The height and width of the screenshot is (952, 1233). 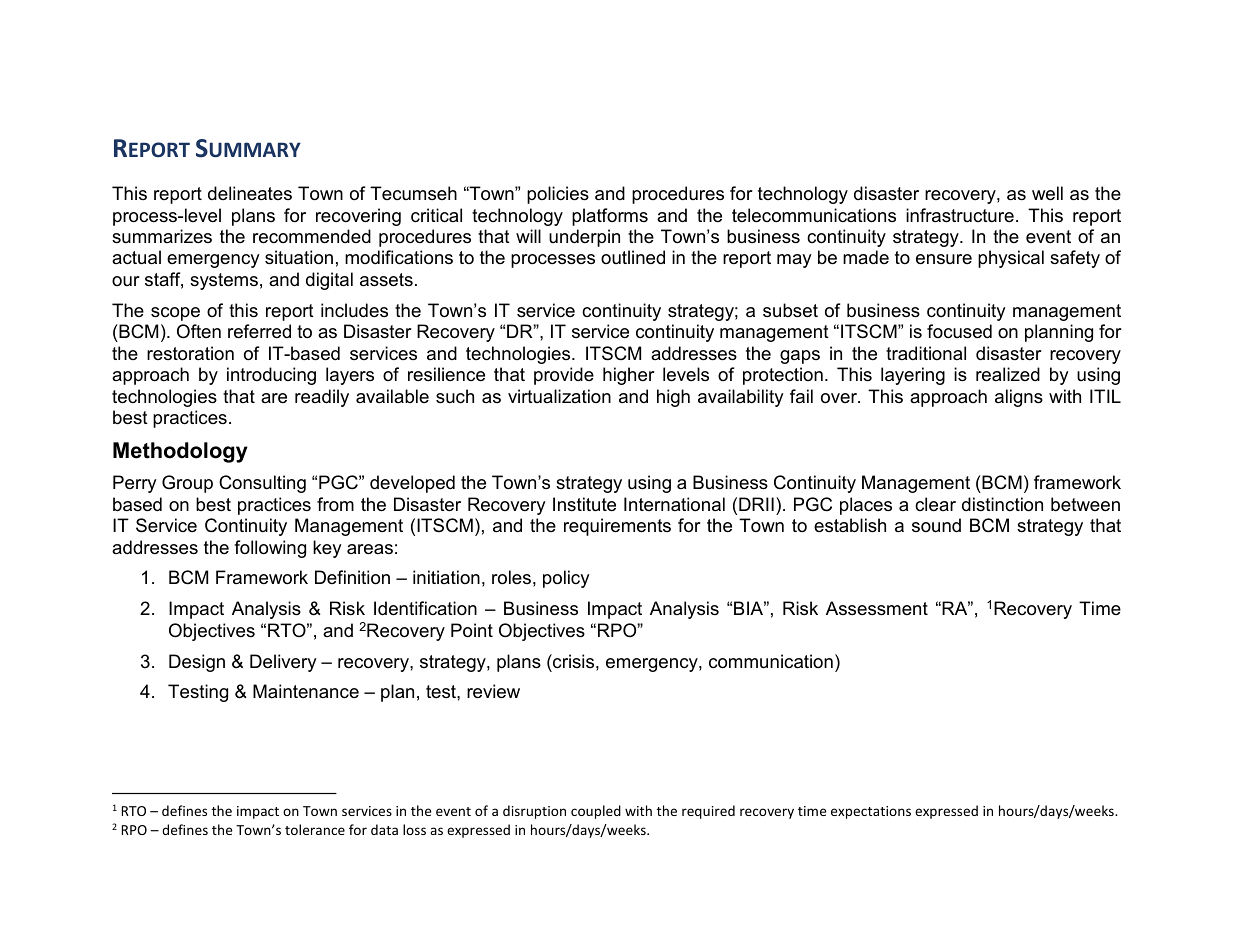 I want to click on Consulting, so click(x=262, y=484).
